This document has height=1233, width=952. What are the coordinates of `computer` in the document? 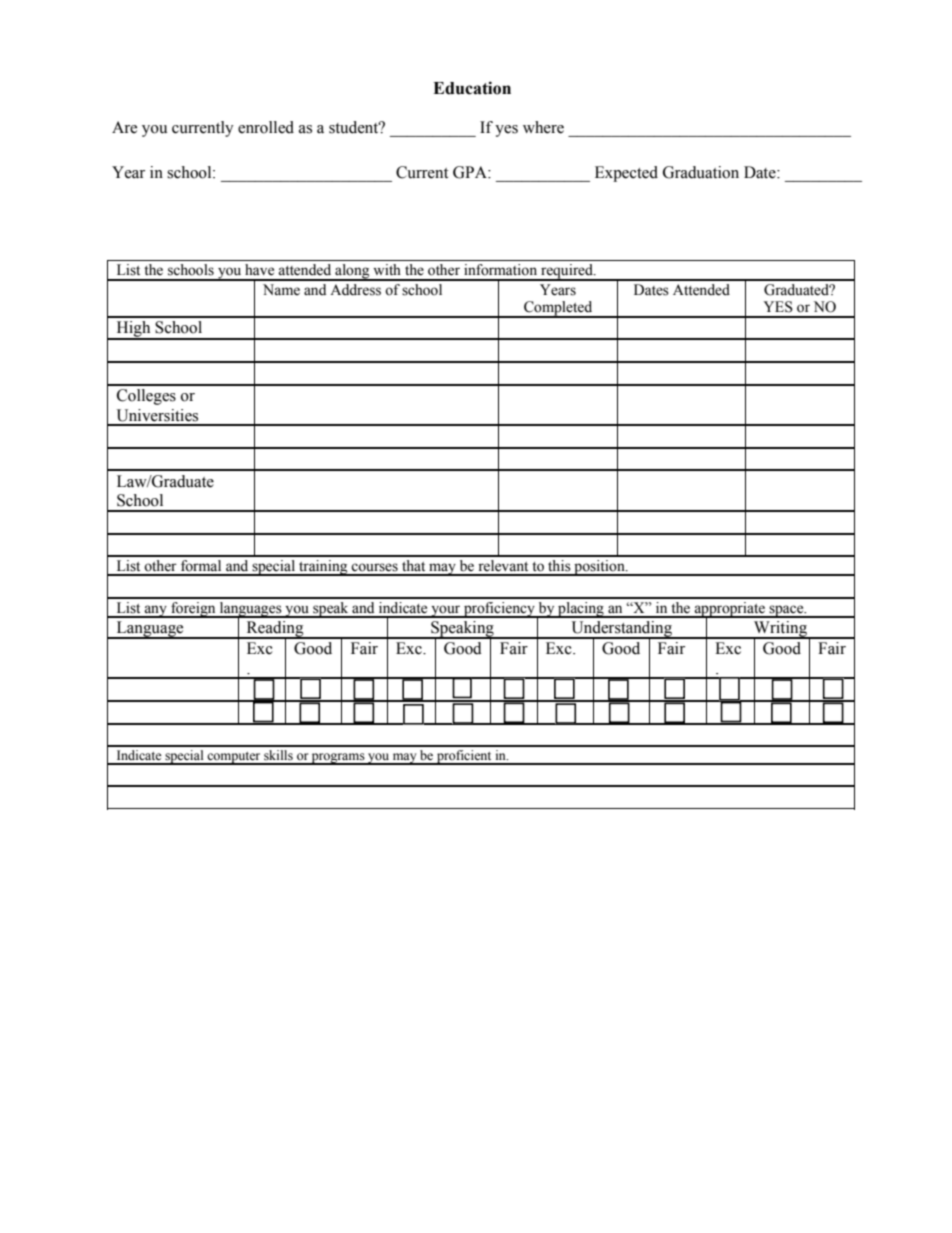 It's located at (234, 758).
